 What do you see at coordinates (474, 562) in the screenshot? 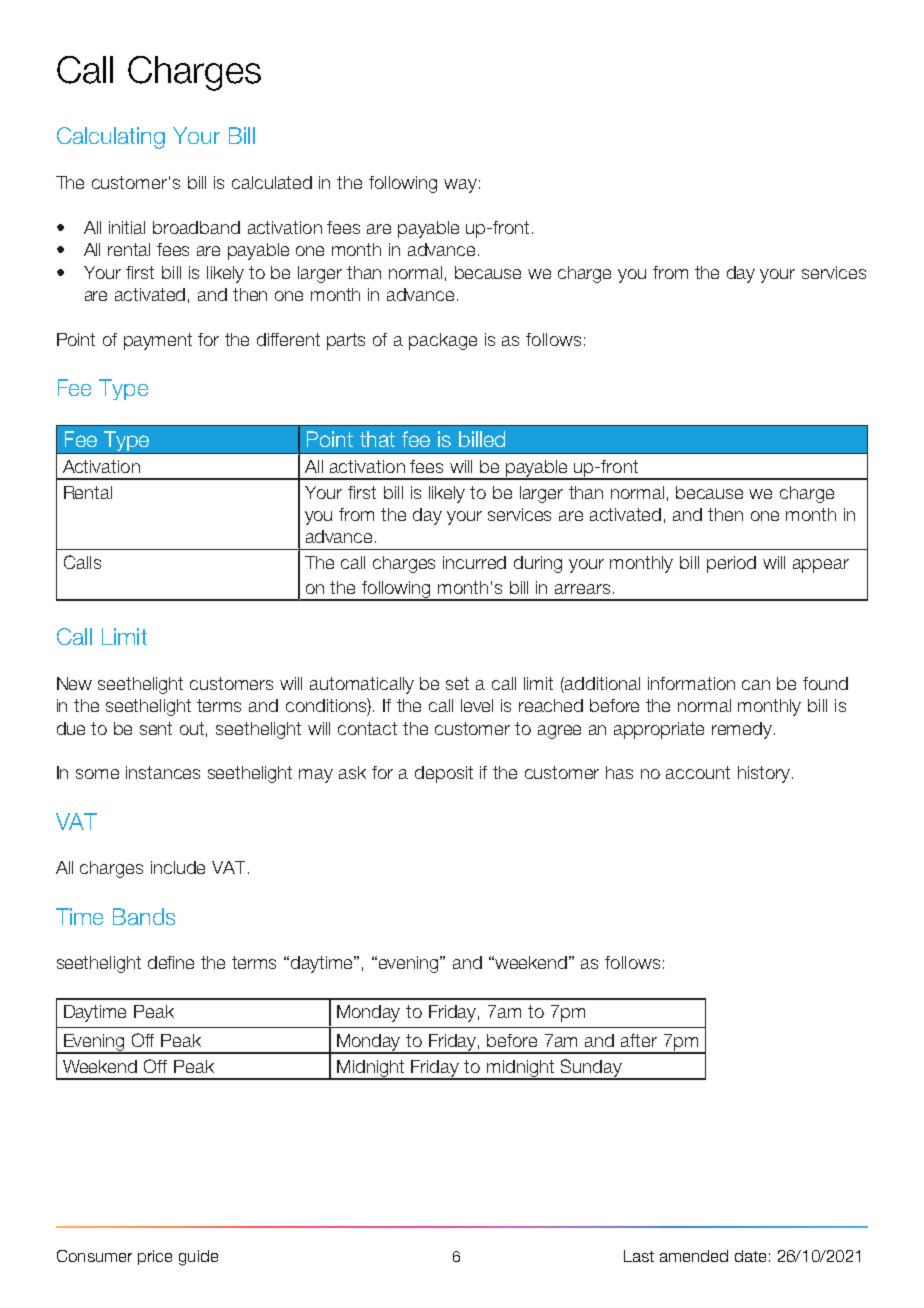
I see `incurred` at bounding box center [474, 562].
